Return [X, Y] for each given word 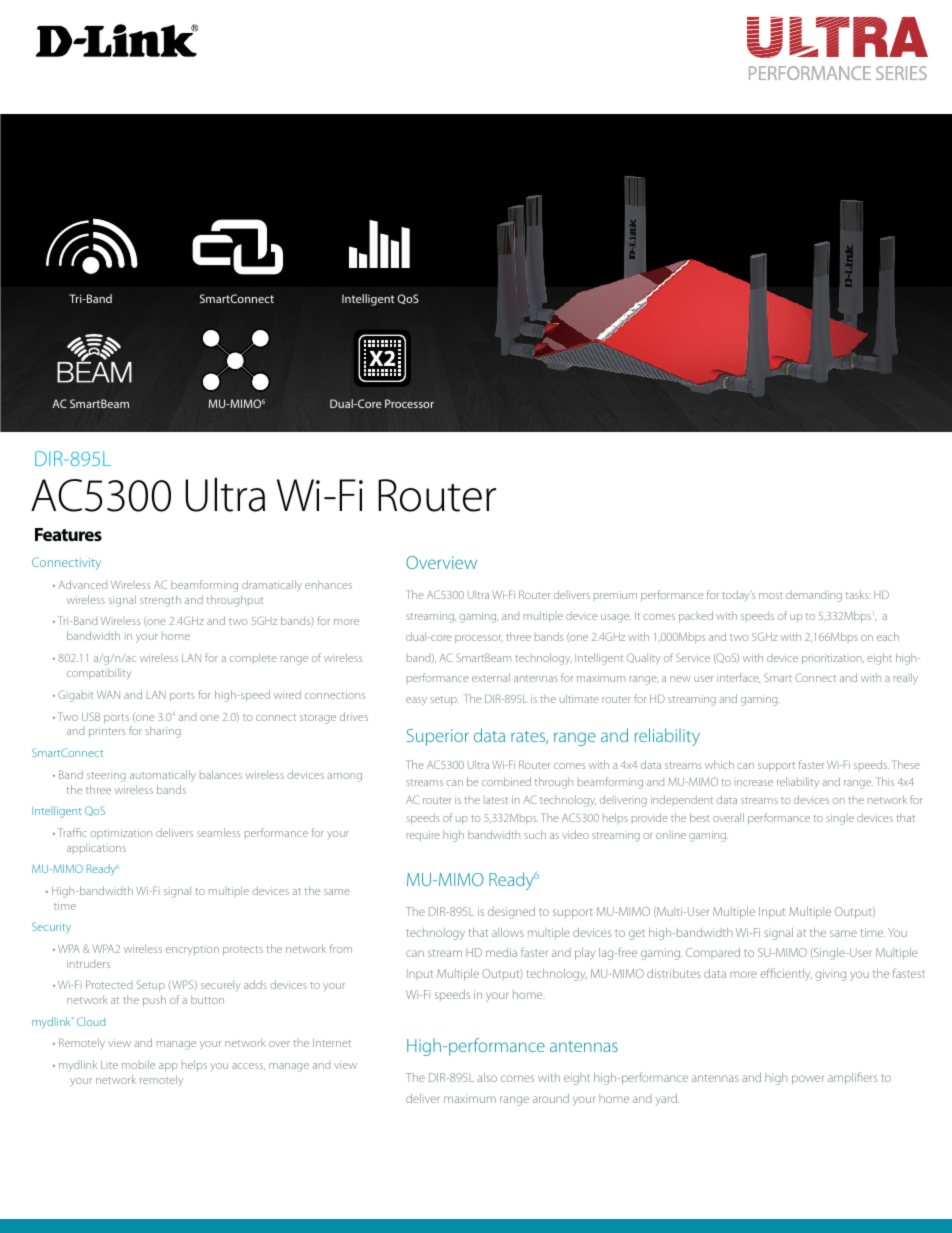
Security [51, 928]
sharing [163, 732]
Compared [713, 953]
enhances [328, 584]
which [719, 764]
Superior [438, 737]
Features [68, 534]
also [487, 1077]
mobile [138, 1064]
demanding [814, 596]
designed [511, 913]
